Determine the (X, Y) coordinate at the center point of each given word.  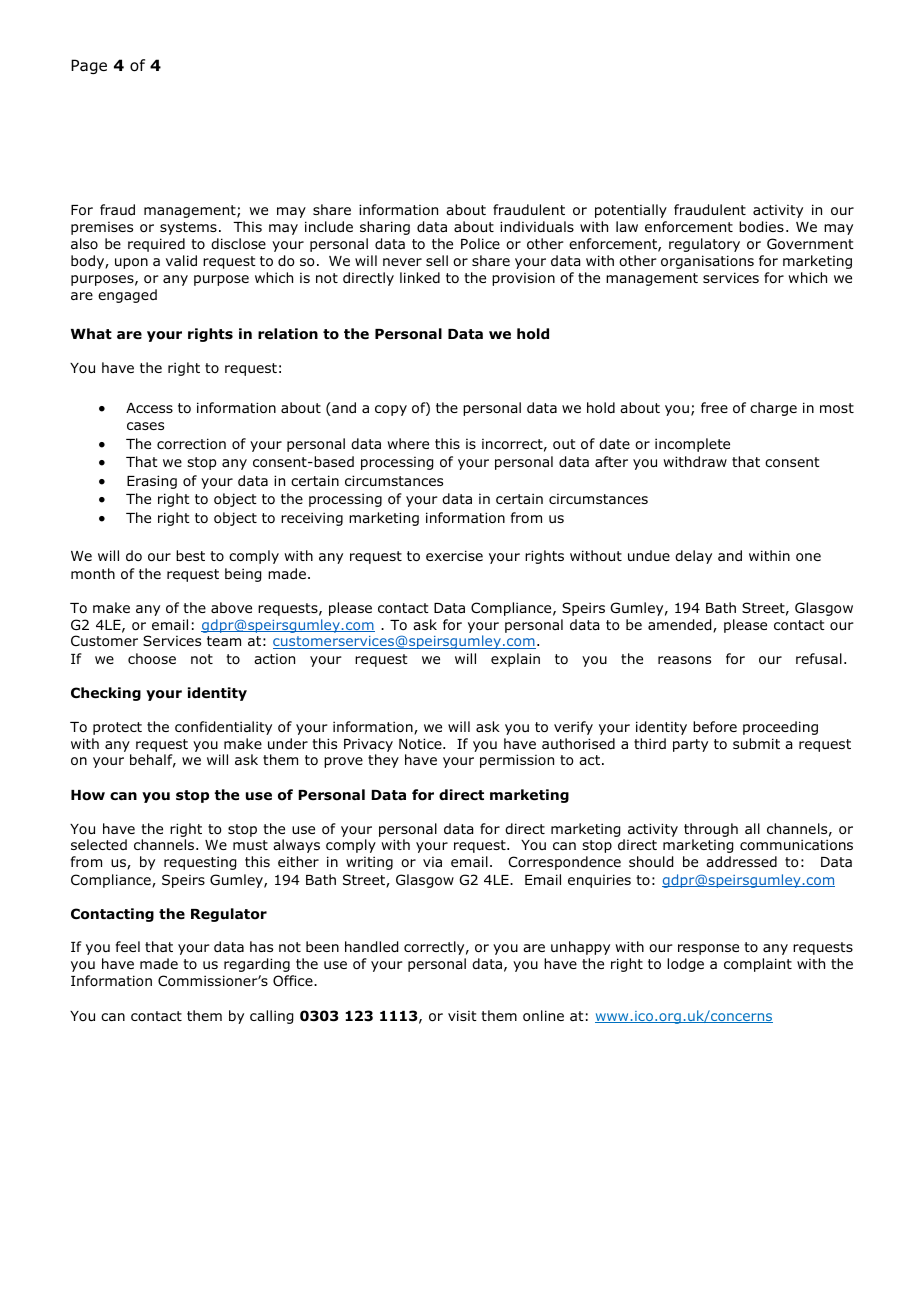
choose (152, 659)
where (408, 443)
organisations (707, 262)
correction (191, 444)
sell (437, 260)
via (432, 862)
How (88, 795)
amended (681, 626)
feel (128, 946)
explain (515, 660)
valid (181, 260)
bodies (761, 227)
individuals (537, 226)
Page (89, 66)
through (711, 830)
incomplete (692, 445)
